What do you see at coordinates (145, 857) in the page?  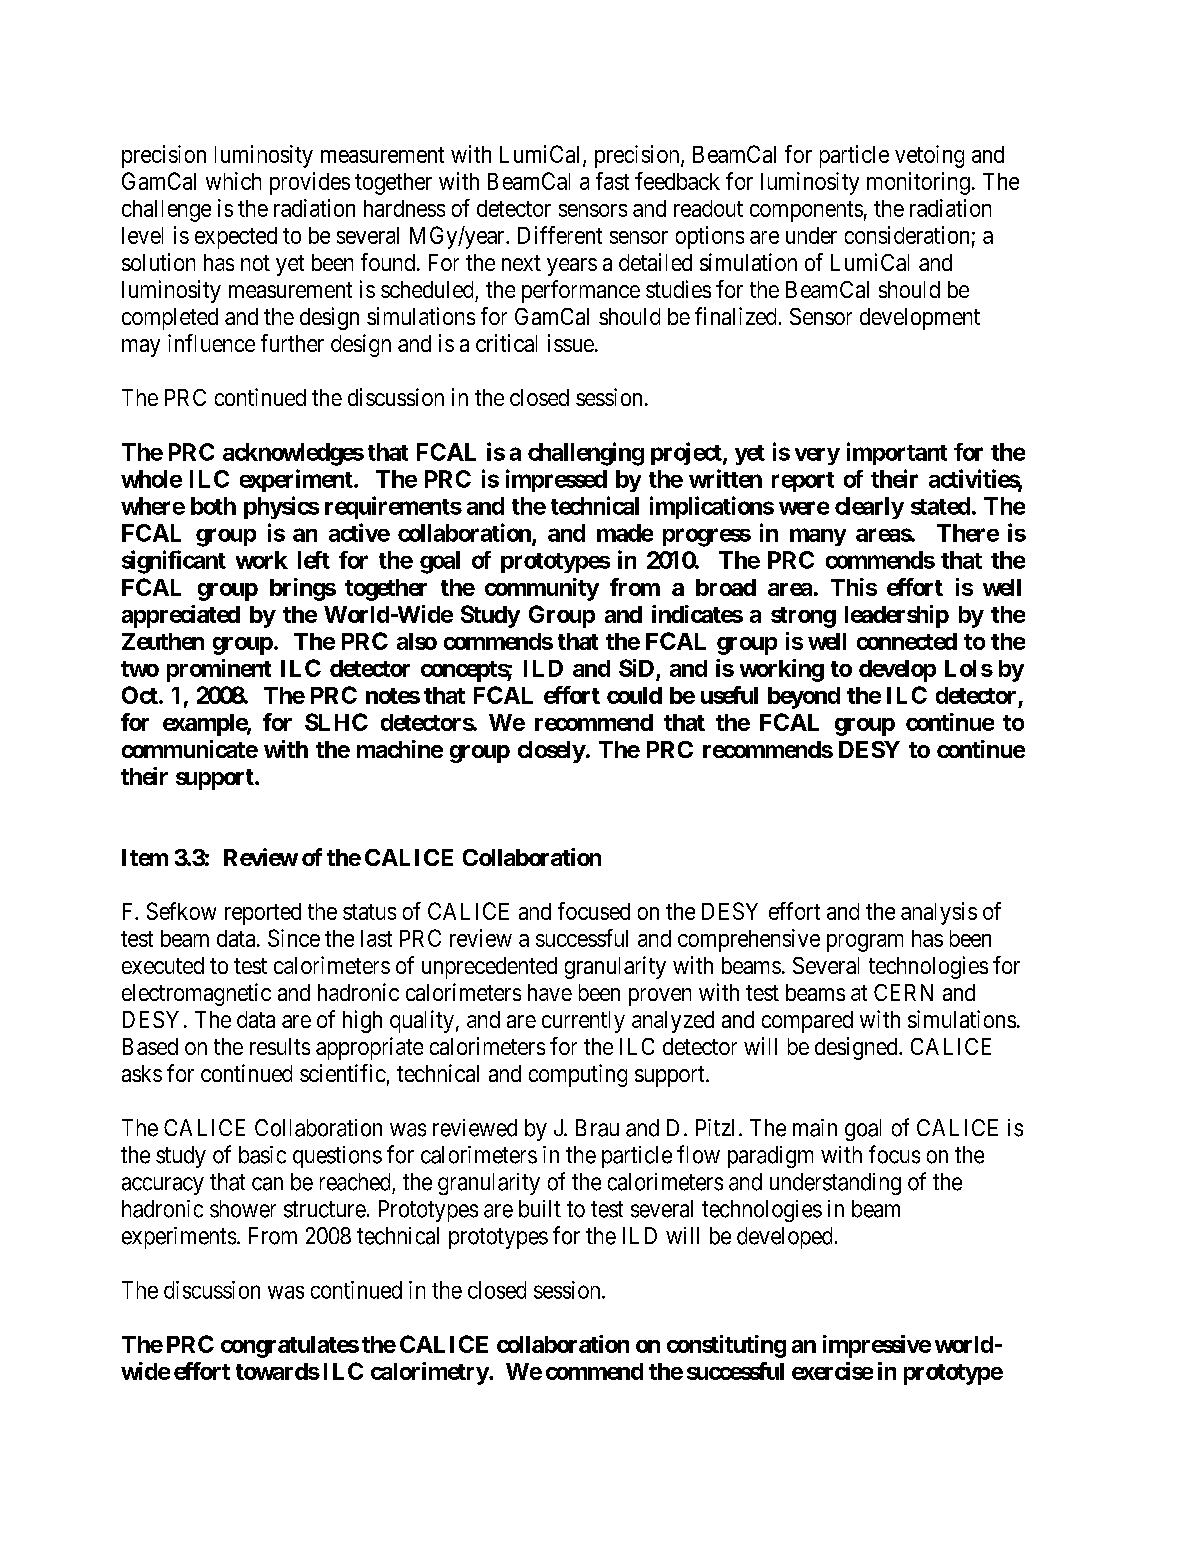 I see `Item` at bounding box center [145, 857].
